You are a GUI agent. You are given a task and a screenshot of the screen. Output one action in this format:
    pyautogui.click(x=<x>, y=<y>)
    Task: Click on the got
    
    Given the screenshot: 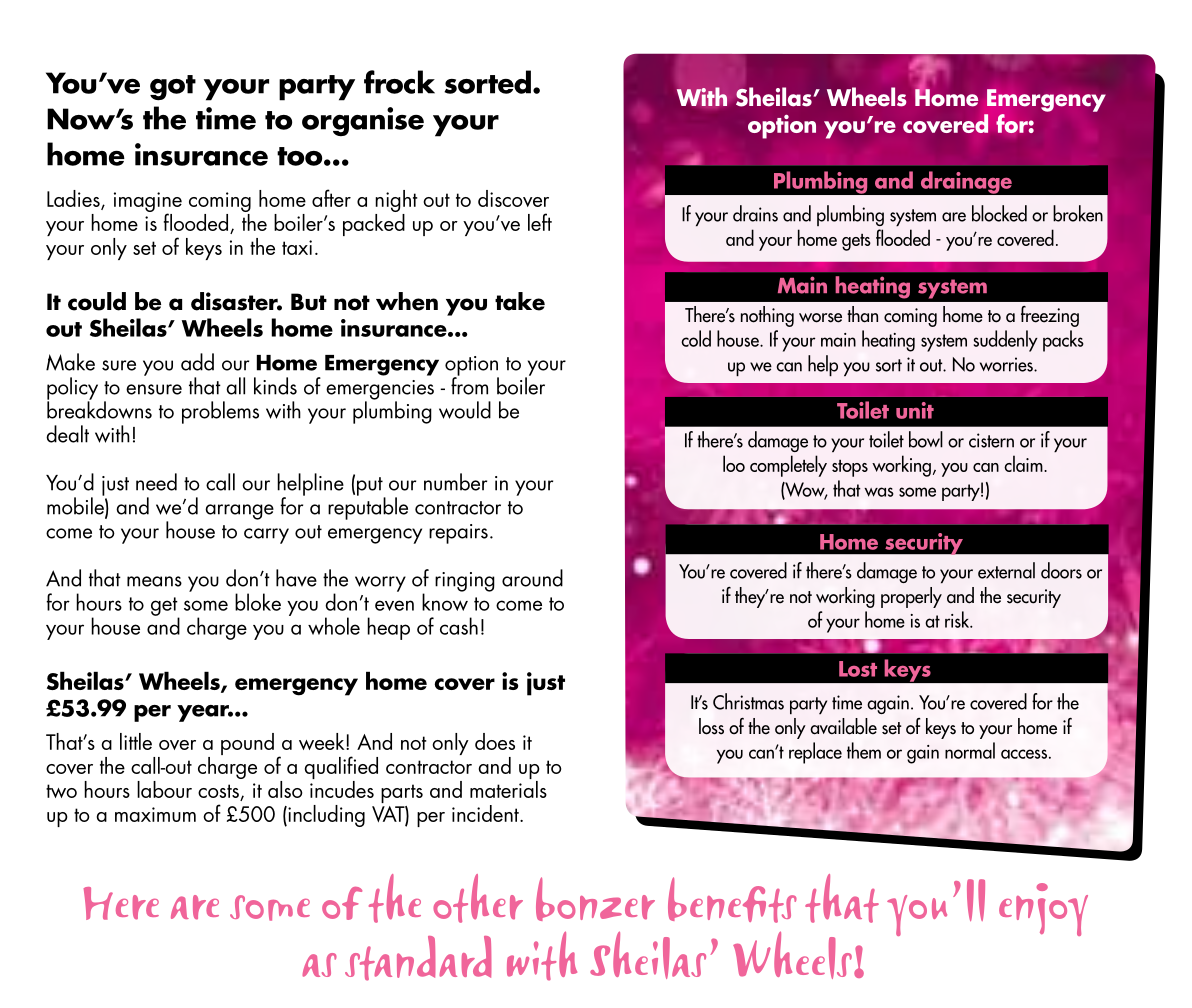 What is the action you would take?
    pyautogui.click(x=173, y=88)
